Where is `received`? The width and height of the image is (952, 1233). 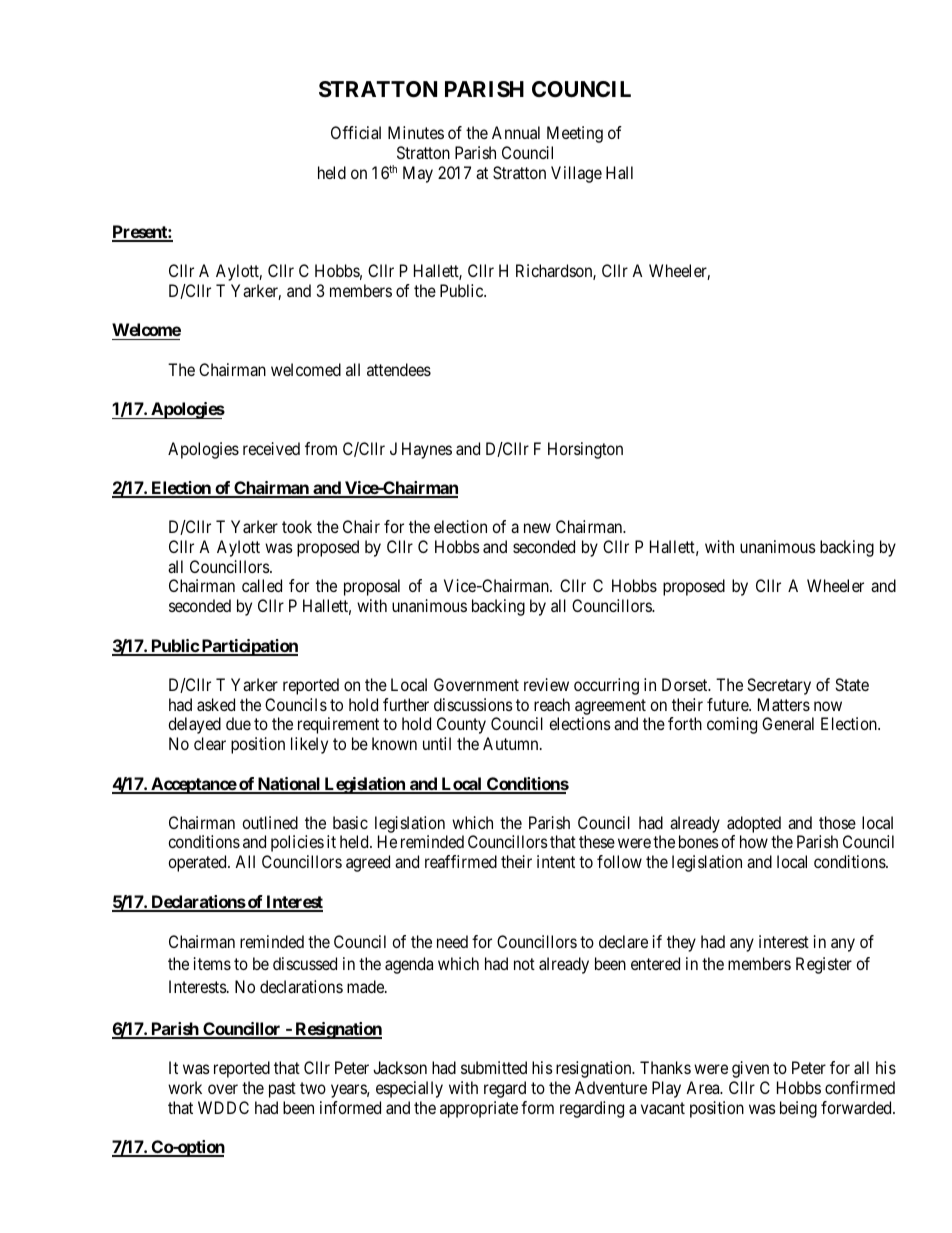 received is located at coordinates (271, 448).
